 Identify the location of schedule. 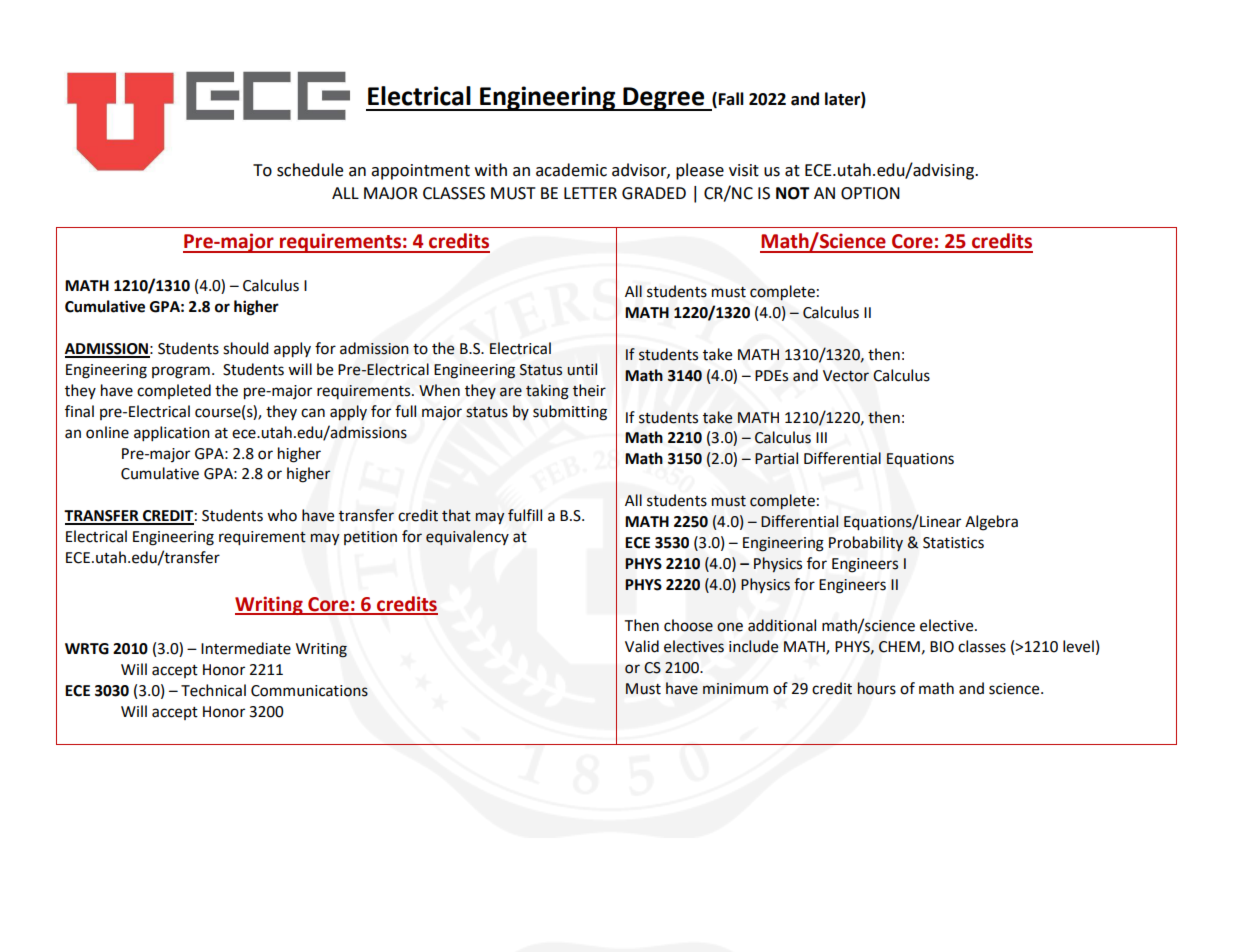
(310, 170).
